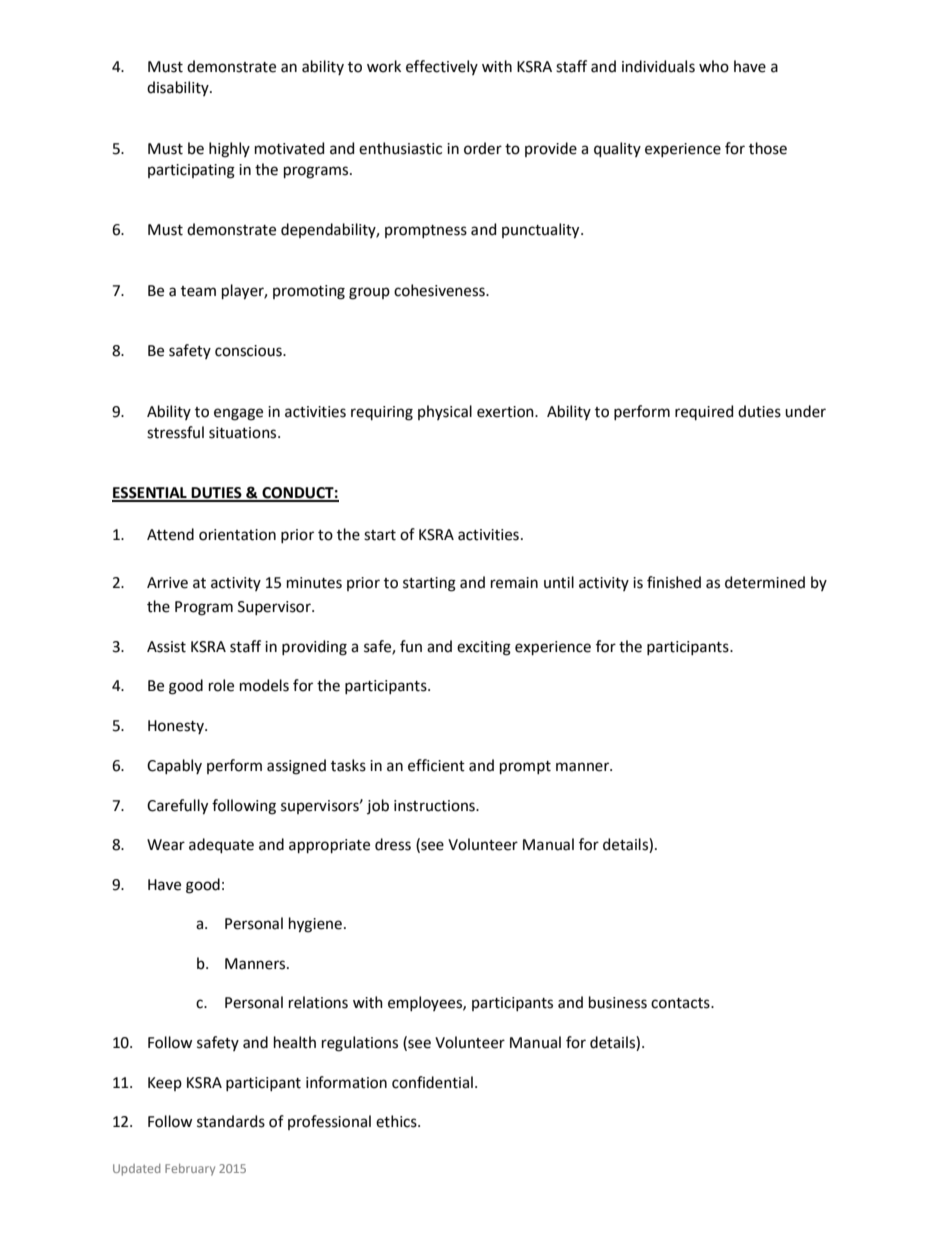 This screenshot has width=952, height=1233. What do you see at coordinates (229, 150) in the screenshot?
I see `highly` at bounding box center [229, 150].
